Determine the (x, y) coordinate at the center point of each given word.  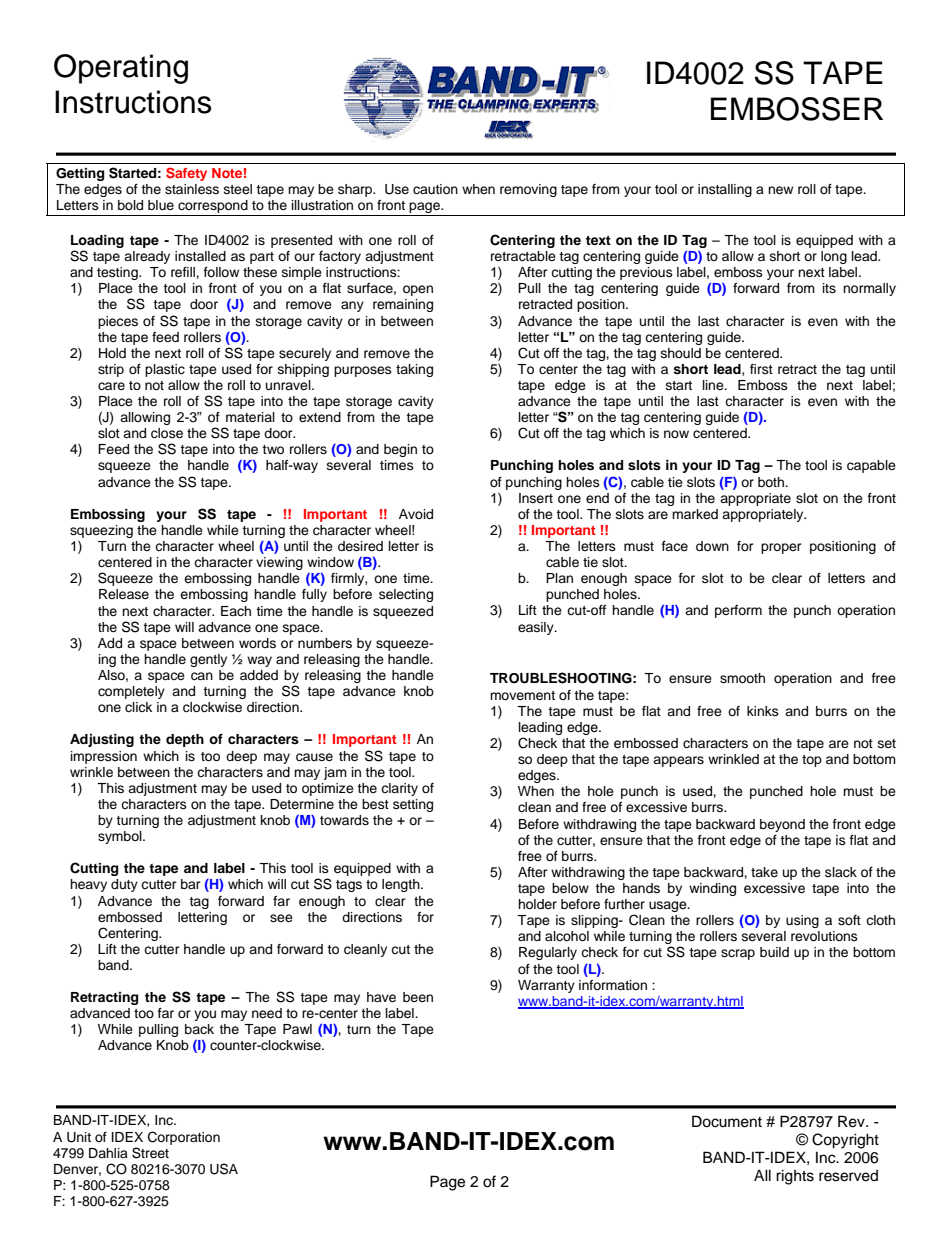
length (402, 885)
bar (191, 884)
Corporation (184, 1138)
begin (400, 450)
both (772, 482)
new (780, 190)
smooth (742, 678)
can (202, 676)
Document (727, 1121)
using (802, 921)
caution (435, 189)
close (167, 433)
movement (522, 695)
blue (161, 205)
